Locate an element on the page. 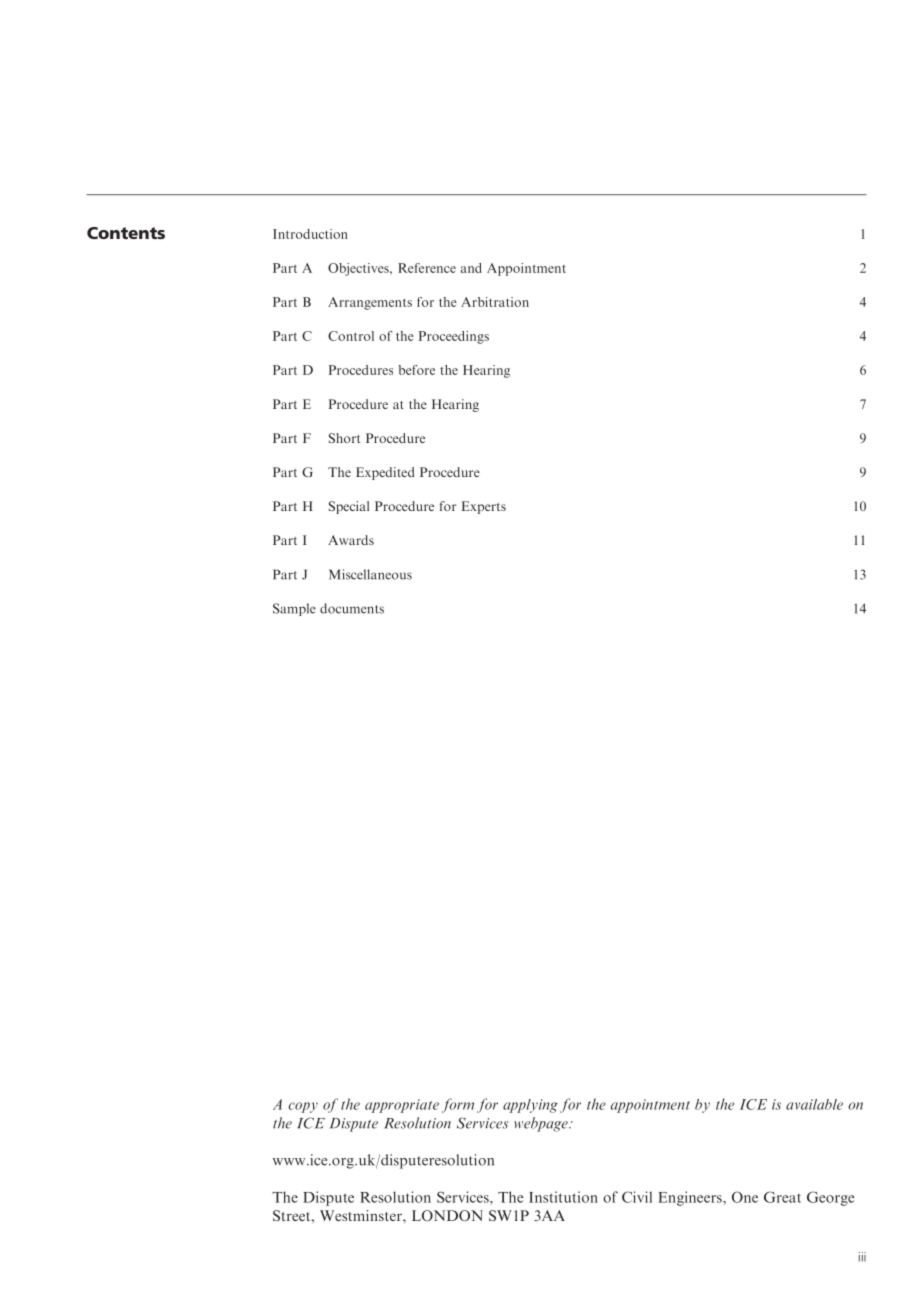 The height and width of the document is (1308, 924). Street is located at coordinates (293, 1215).
